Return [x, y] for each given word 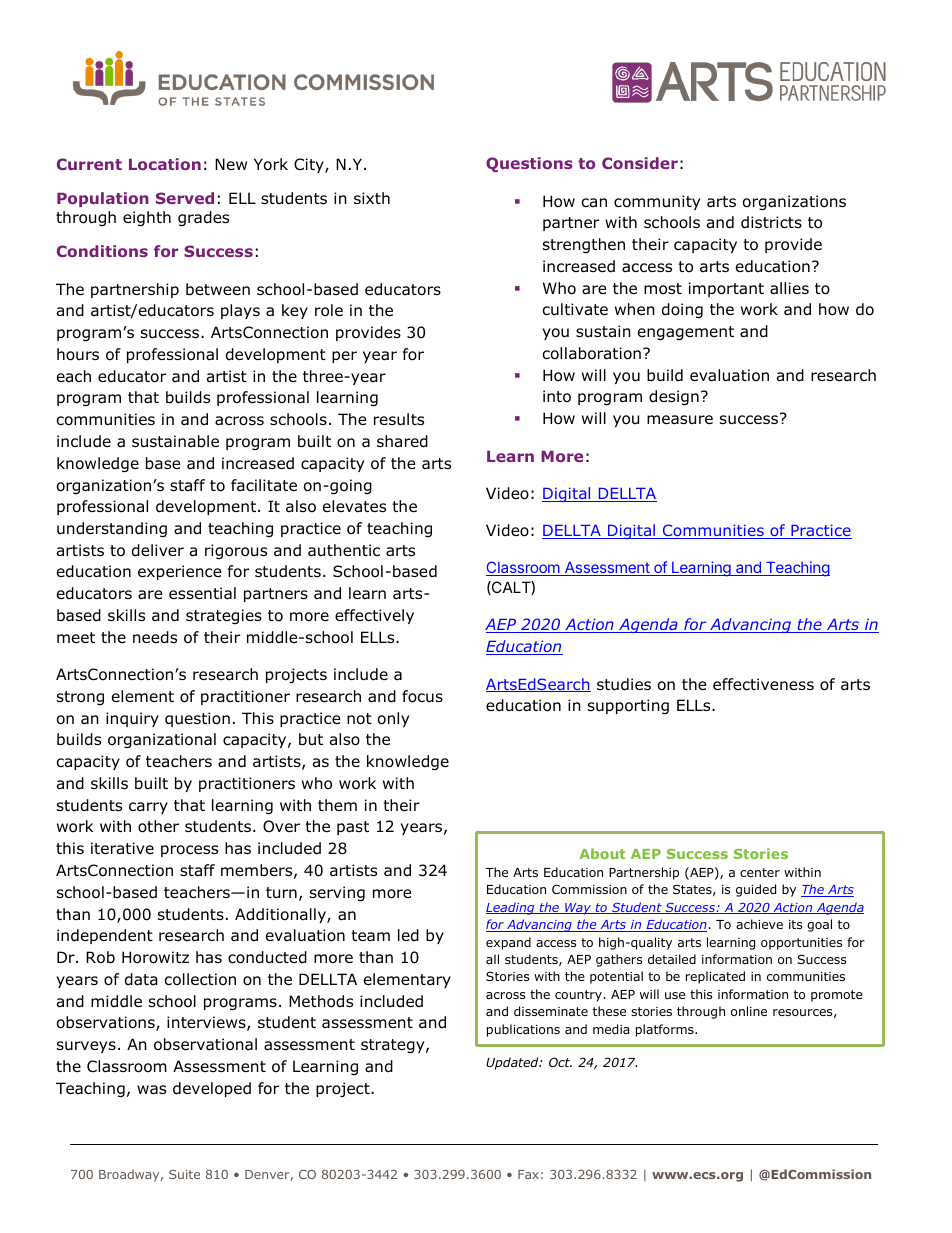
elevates [354, 506]
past [353, 828]
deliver [158, 550]
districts [771, 222]
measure [680, 420]
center [760, 872]
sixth [372, 198]
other [158, 826]
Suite [184, 1174]
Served [185, 198]
